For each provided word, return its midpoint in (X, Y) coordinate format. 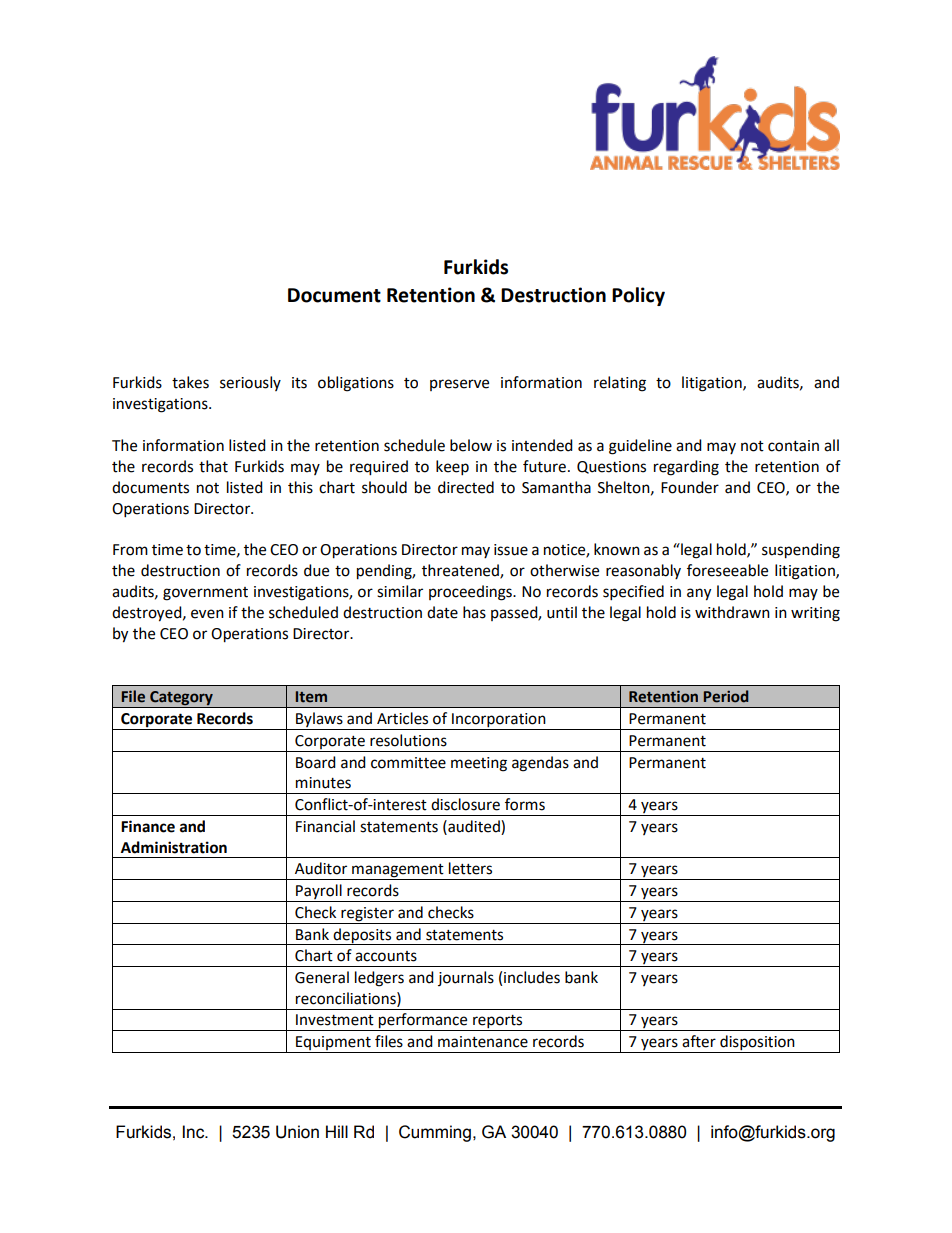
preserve (459, 385)
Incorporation (499, 721)
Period (726, 696)
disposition (757, 1044)
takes (190, 382)
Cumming (435, 1133)
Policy (638, 296)
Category (181, 699)
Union (297, 1132)
